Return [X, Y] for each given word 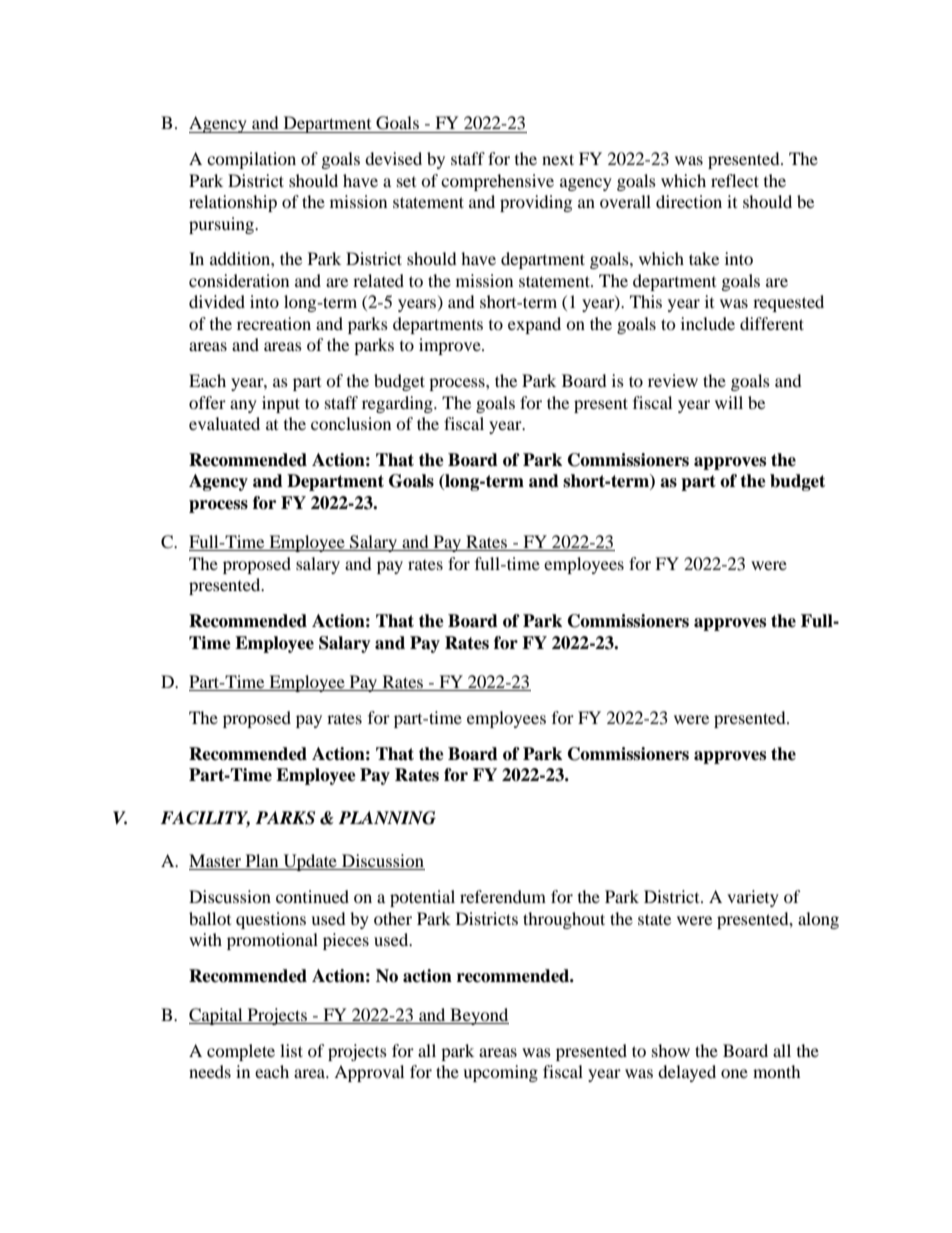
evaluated [224, 423]
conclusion [351, 423]
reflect [735, 180]
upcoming [500, 1073]
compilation [251, 160]
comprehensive [497, 182]
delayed [687, 1073]
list [291, 1050]
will [729, 402]
